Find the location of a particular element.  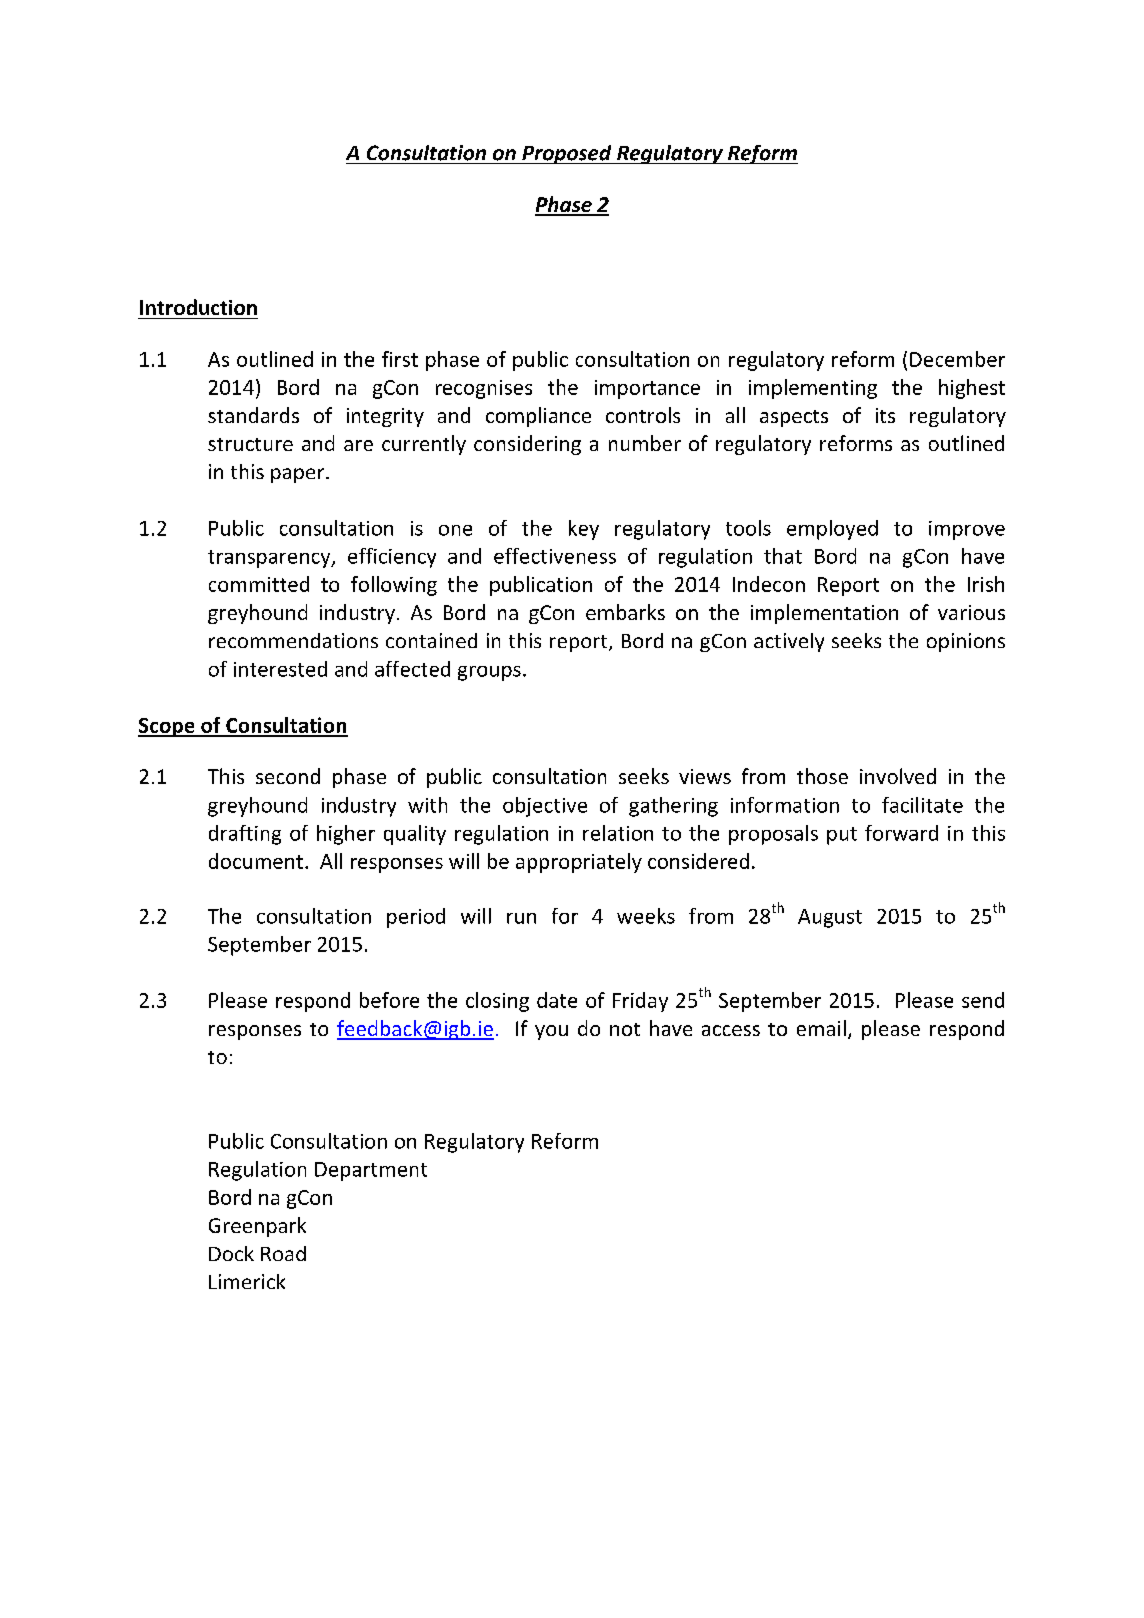

Introduction is located at coordinates (198, 307).
